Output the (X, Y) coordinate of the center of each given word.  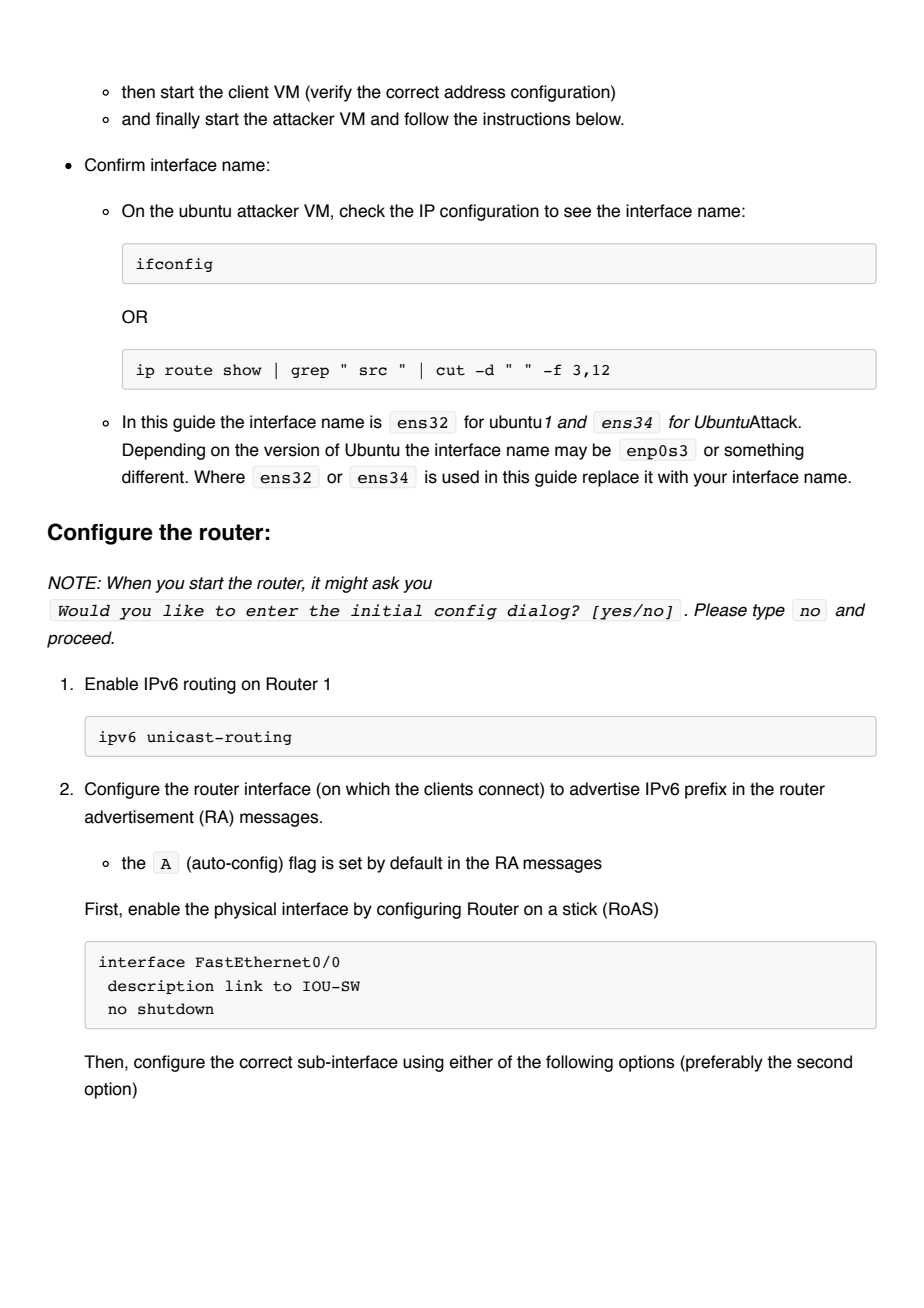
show (243, 370)
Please (720, 610)
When (129, 583)
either (471, 1062)
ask (386, 583)
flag (302, 864)
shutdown (176, 1009)
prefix (706, 790)
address (474, 92)
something (764, 451)
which (368, 789)
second (824, 1062)
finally (177, 120)
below (599, 119)
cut (450, 370)
